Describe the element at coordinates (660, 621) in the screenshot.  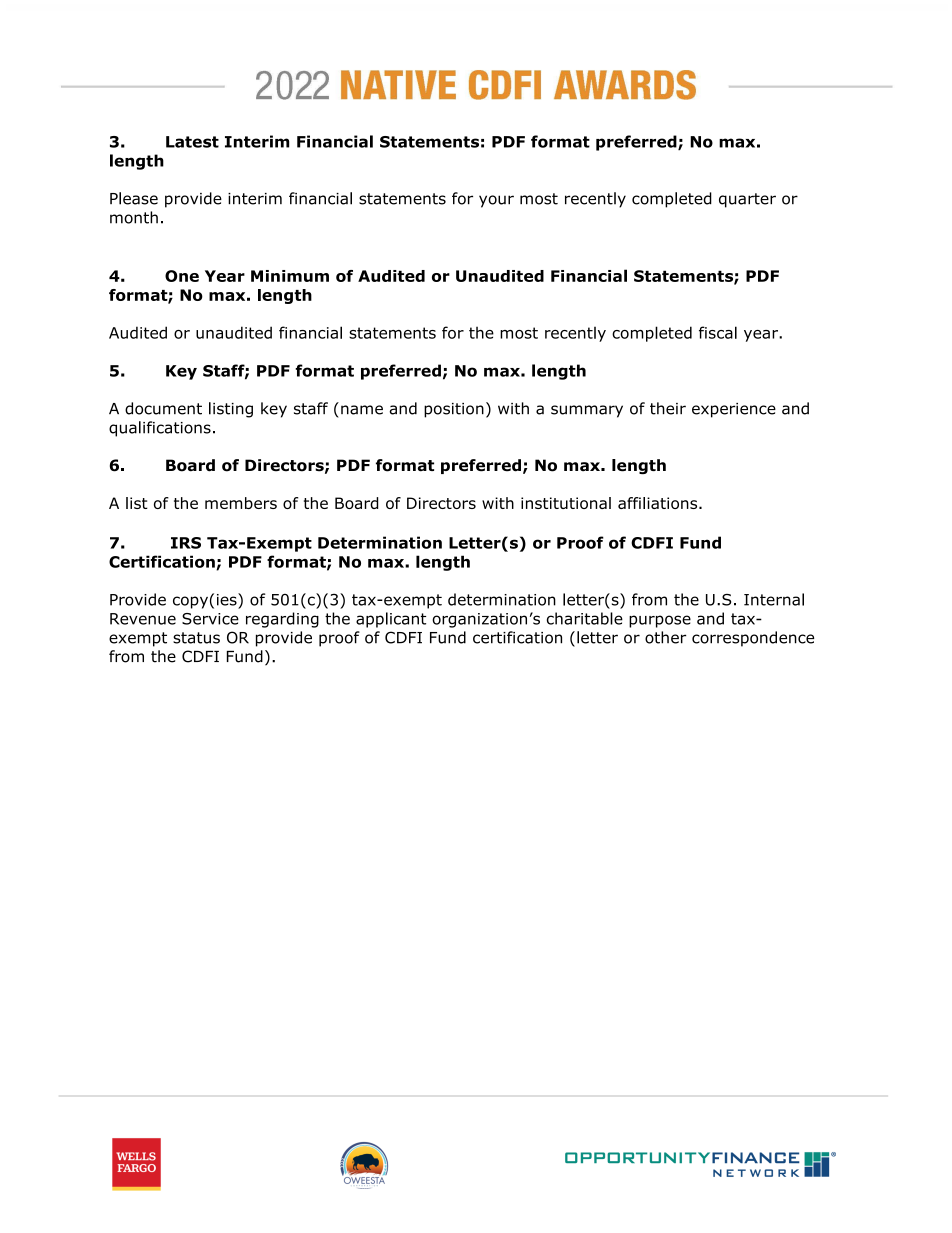
I see `purpose` at that location.
